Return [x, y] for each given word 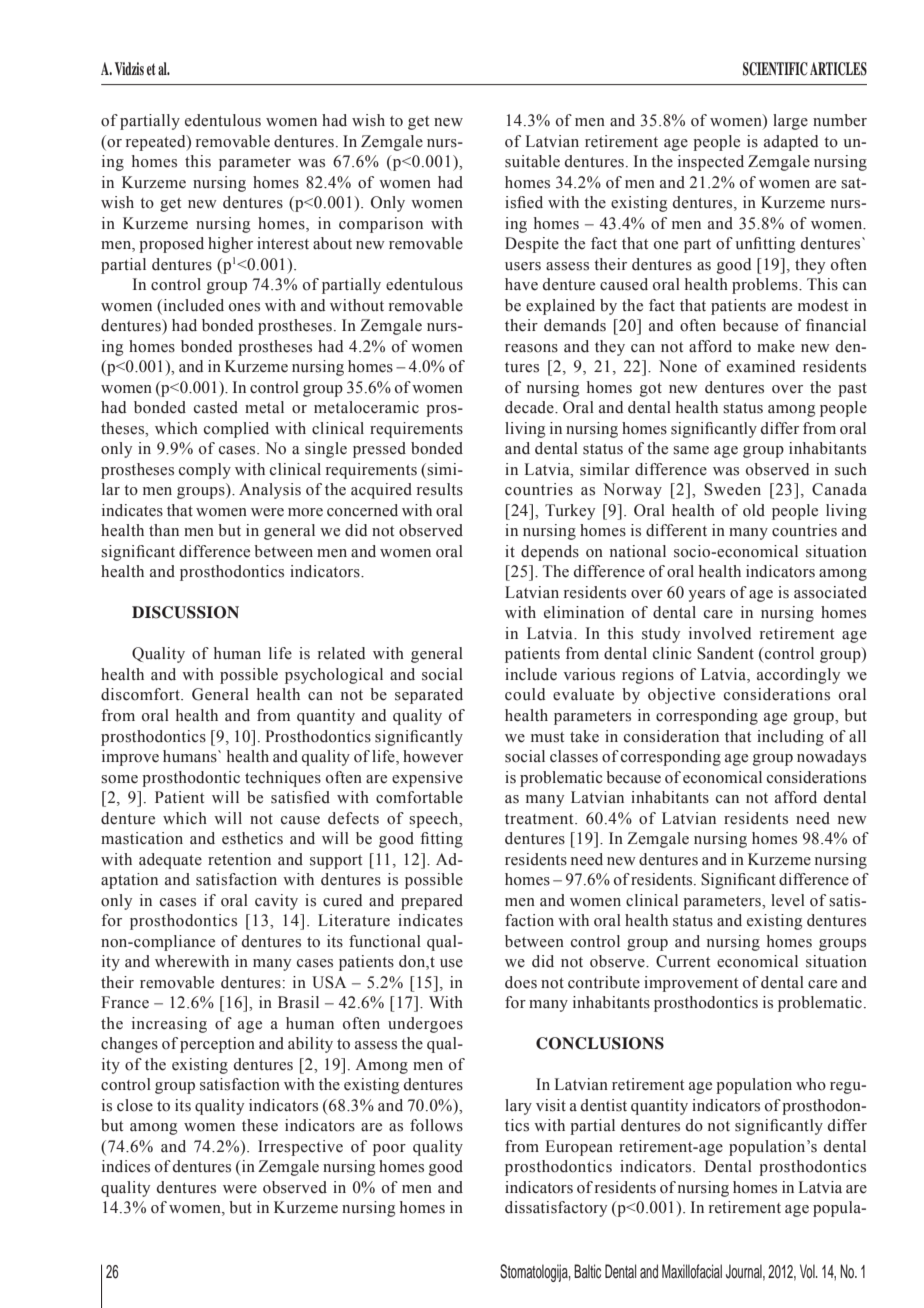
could [525, 694]
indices [126, 1166]
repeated [157, 143]
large [790, 122]
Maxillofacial [692, 1271]
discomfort [141, 694]
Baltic [587, 1271]
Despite [532, 245]
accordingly [798, 676]
